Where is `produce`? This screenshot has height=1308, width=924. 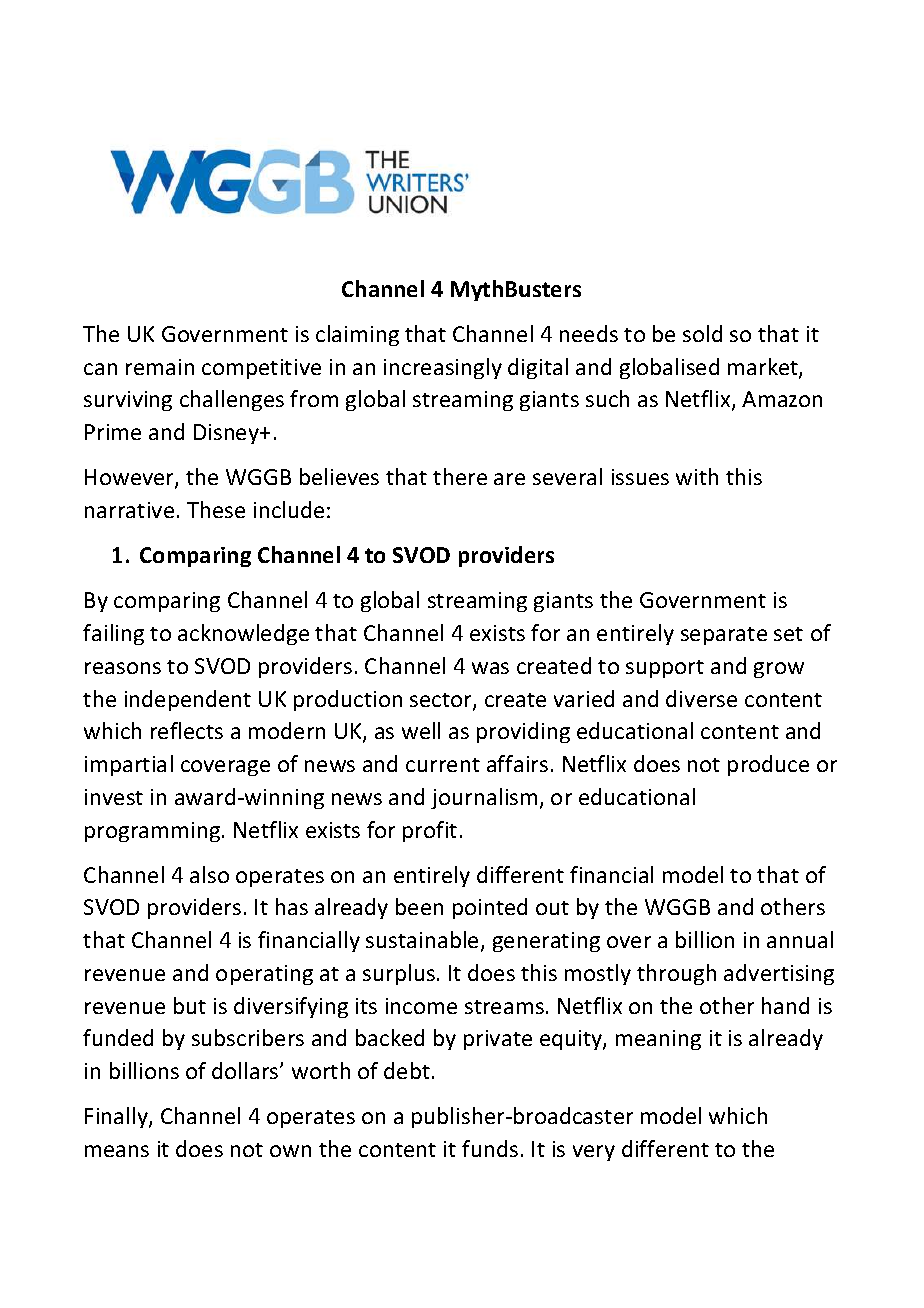
produce is located at coordinates (768, 765).
